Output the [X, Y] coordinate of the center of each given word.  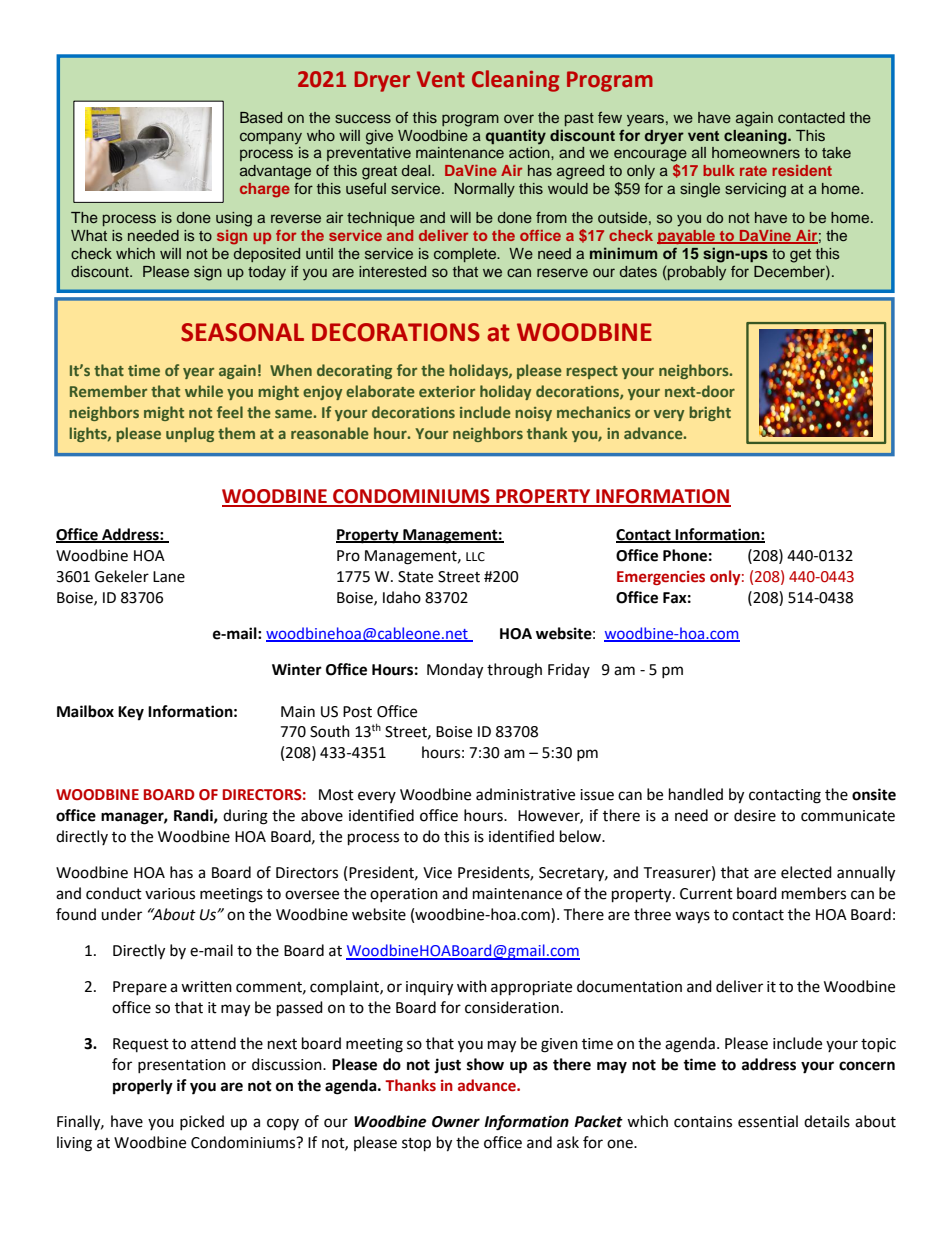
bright [710, 413]
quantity [516, 137]
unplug [190, 434]
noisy [533, 414]
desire [755, 815]
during [245, 817]
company [271, 138]
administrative [525, 794]
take [836, 152]
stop [416, 1145]
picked [202, 1122]
